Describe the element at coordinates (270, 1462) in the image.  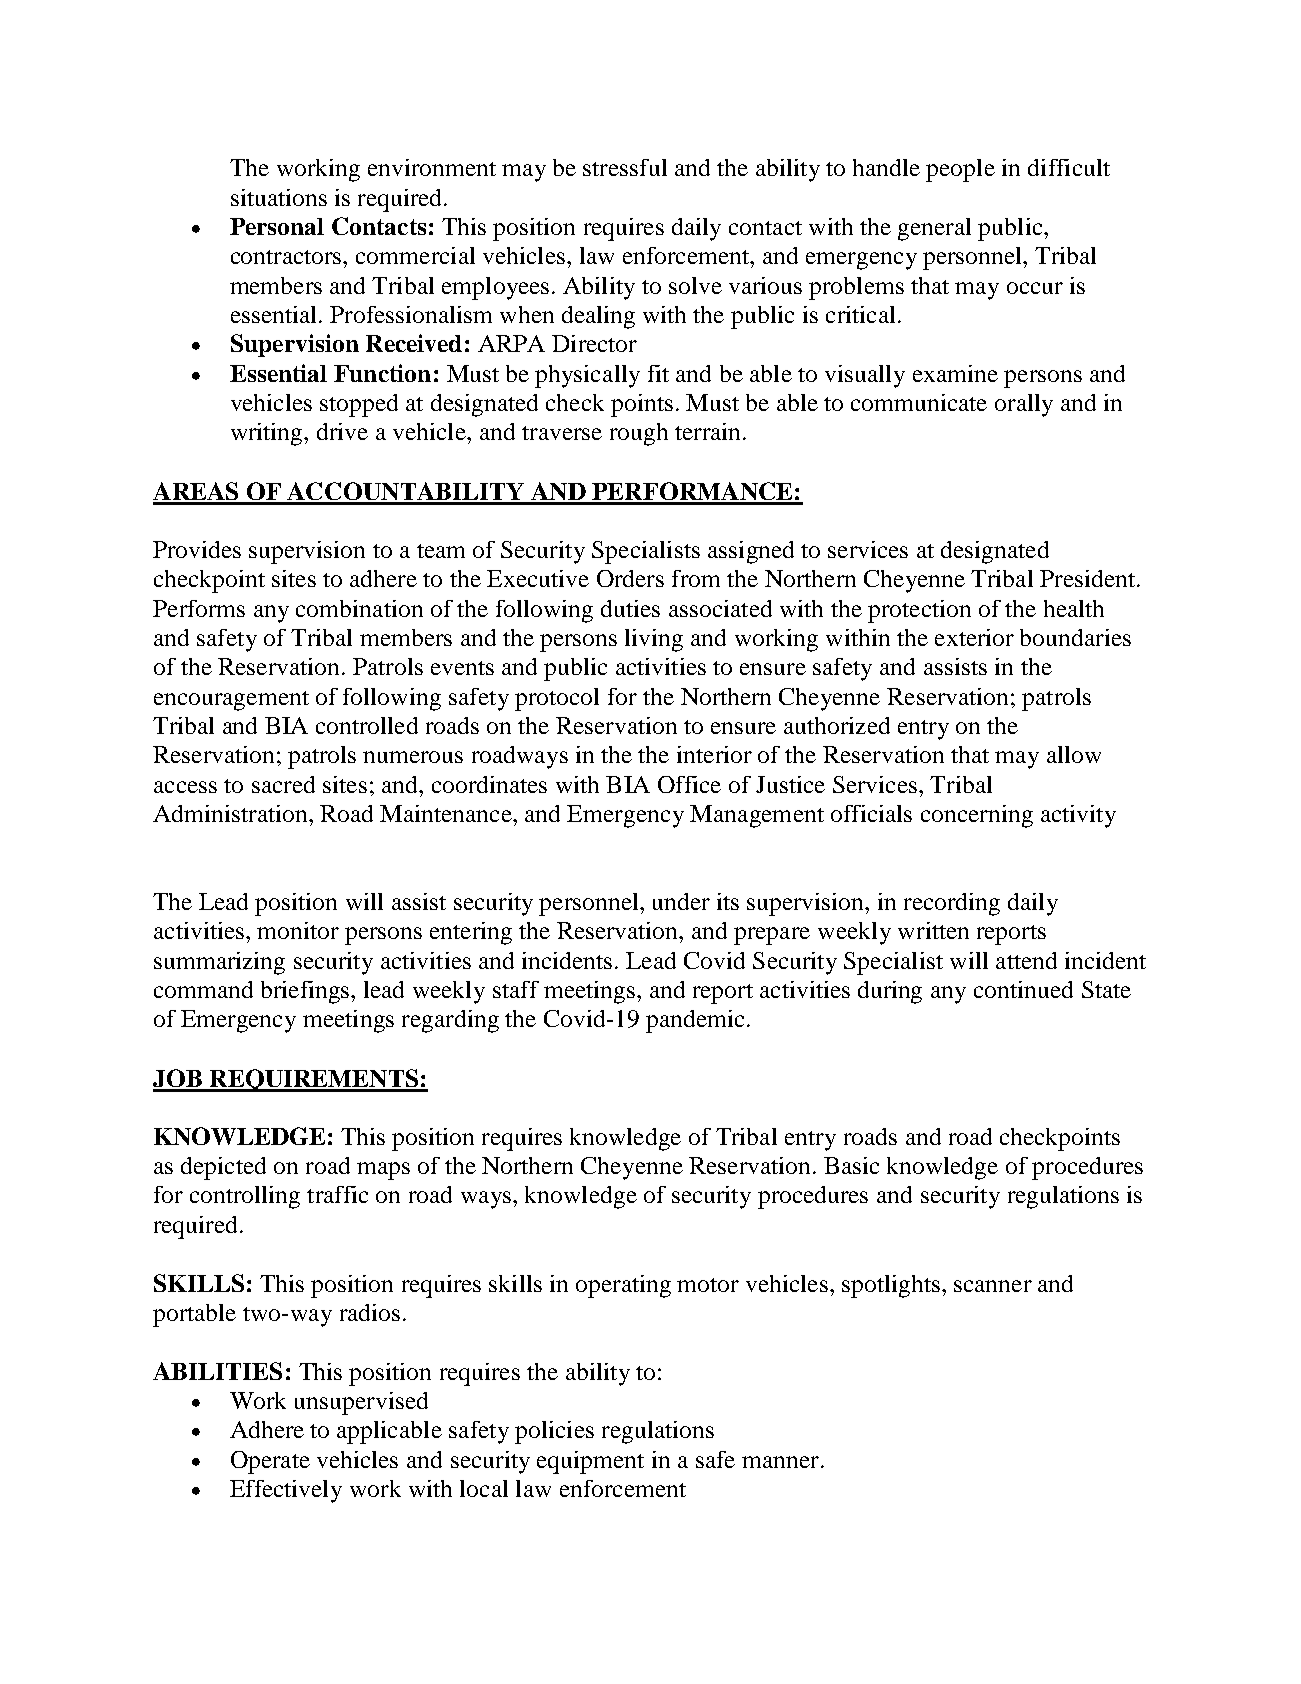
I see `Operate` at that location.
